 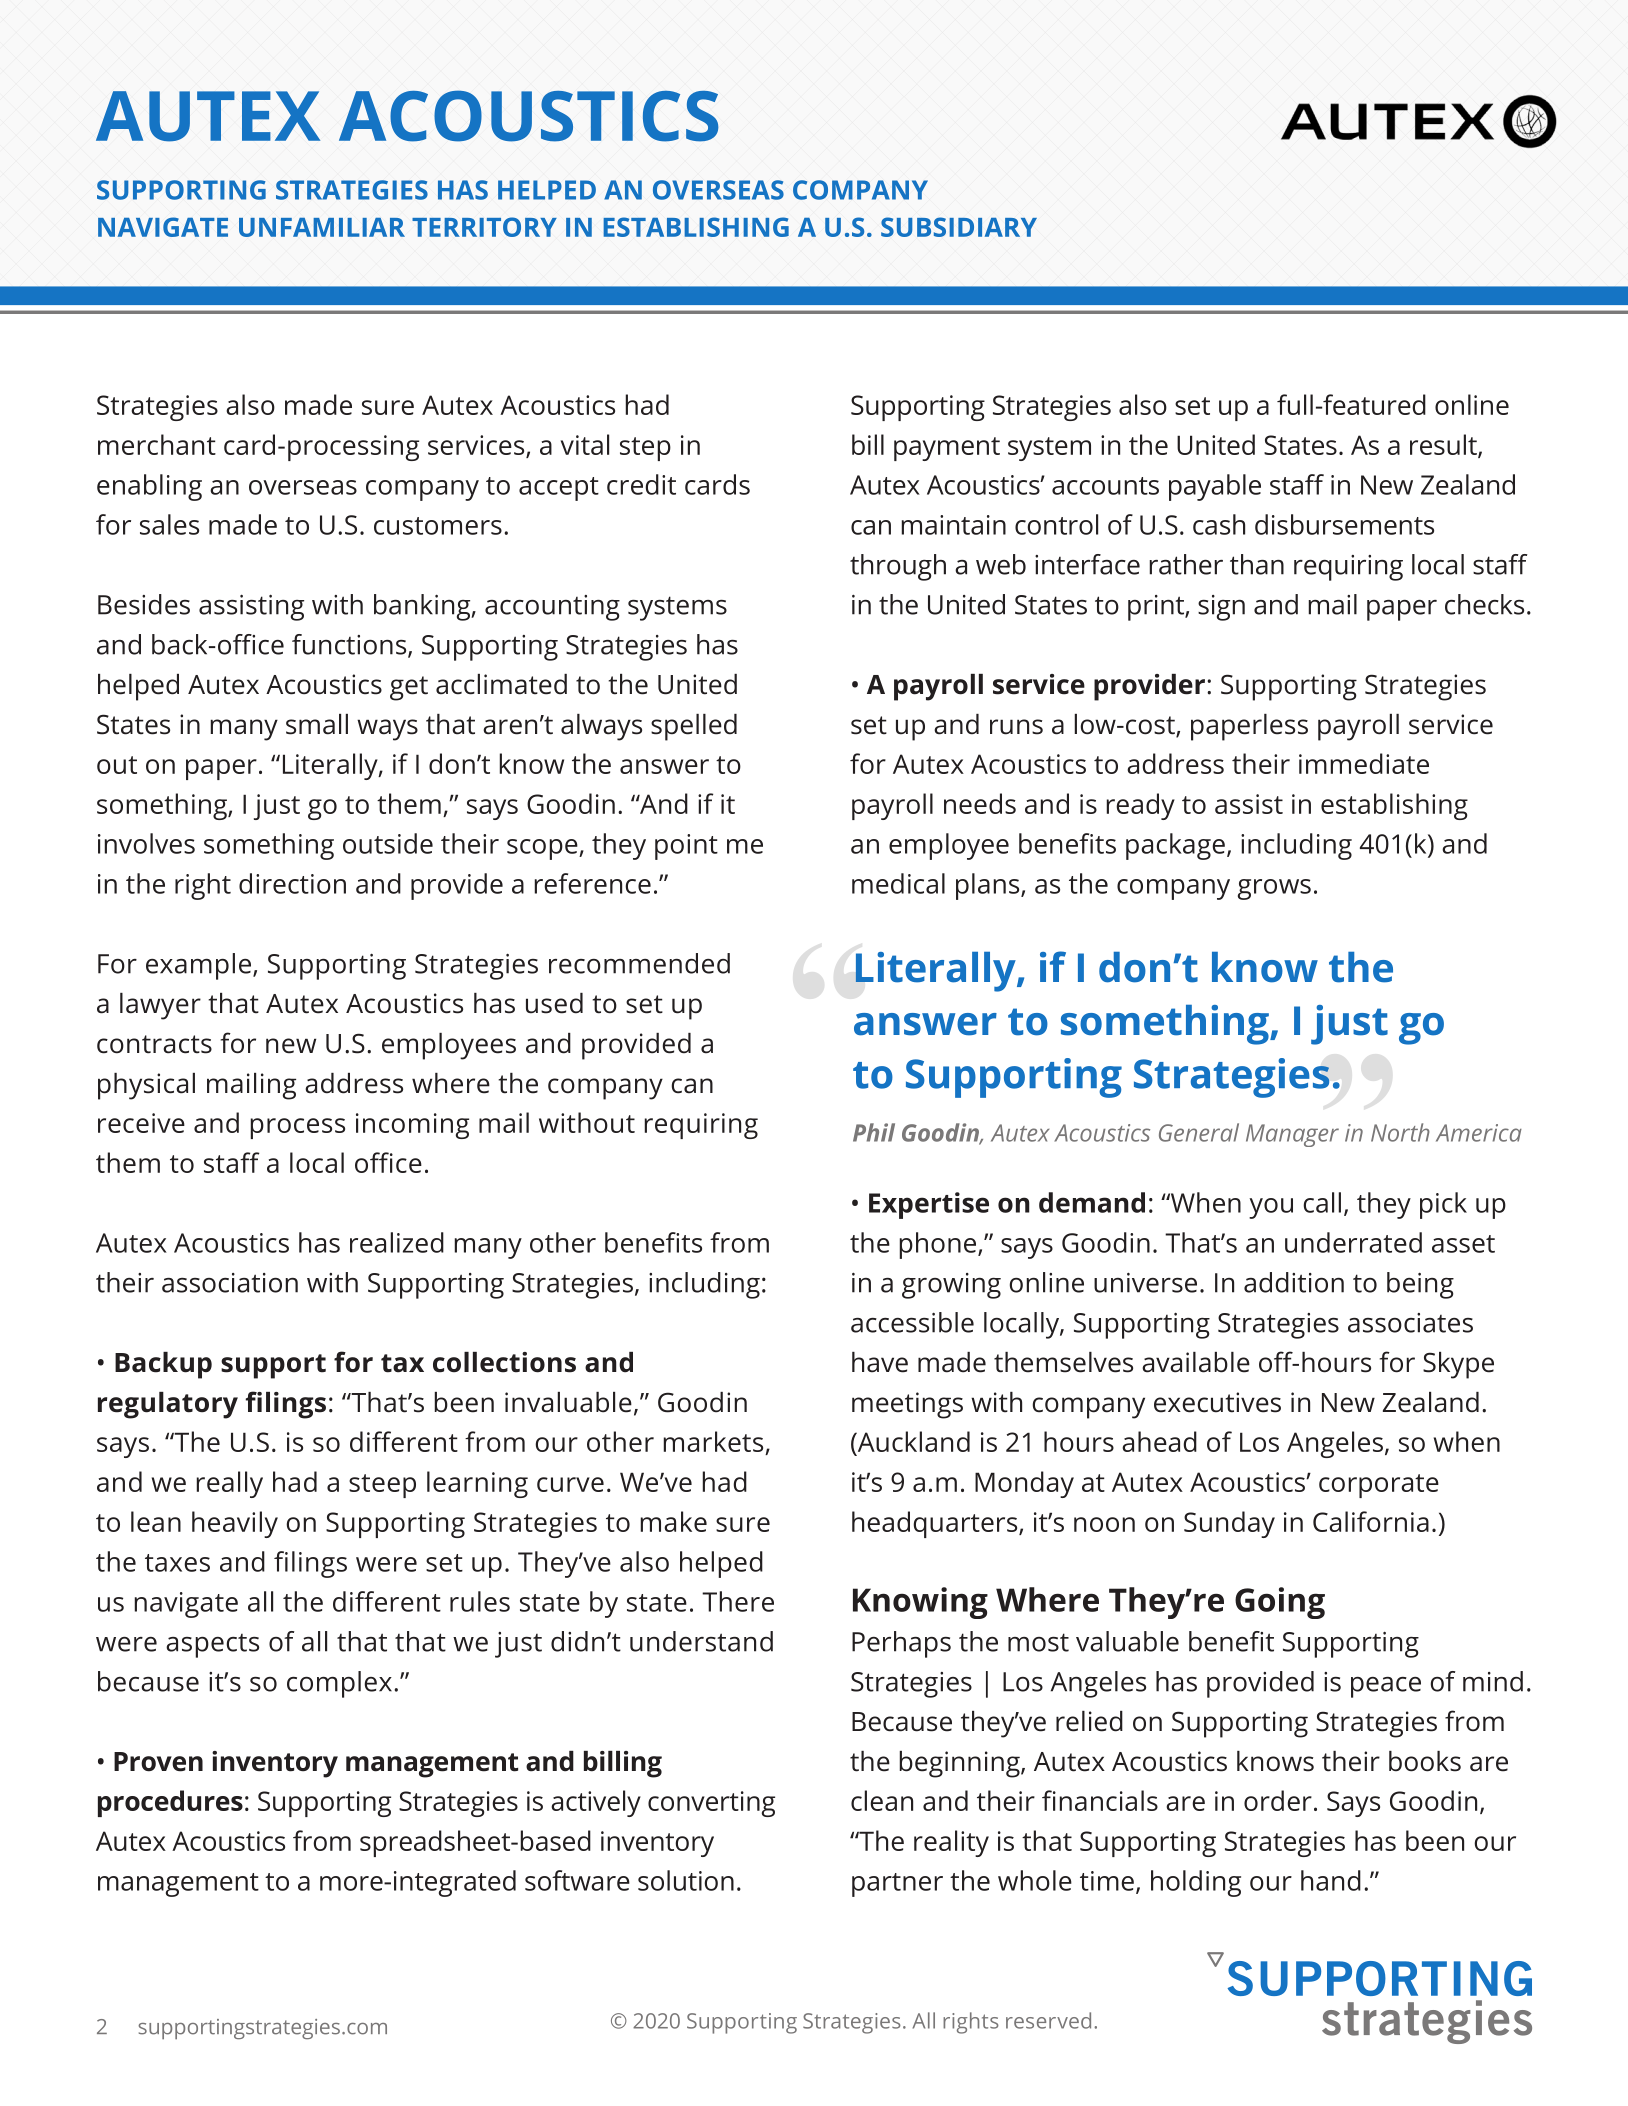 I want to click on incoming, so click(x=412, y=1126).
